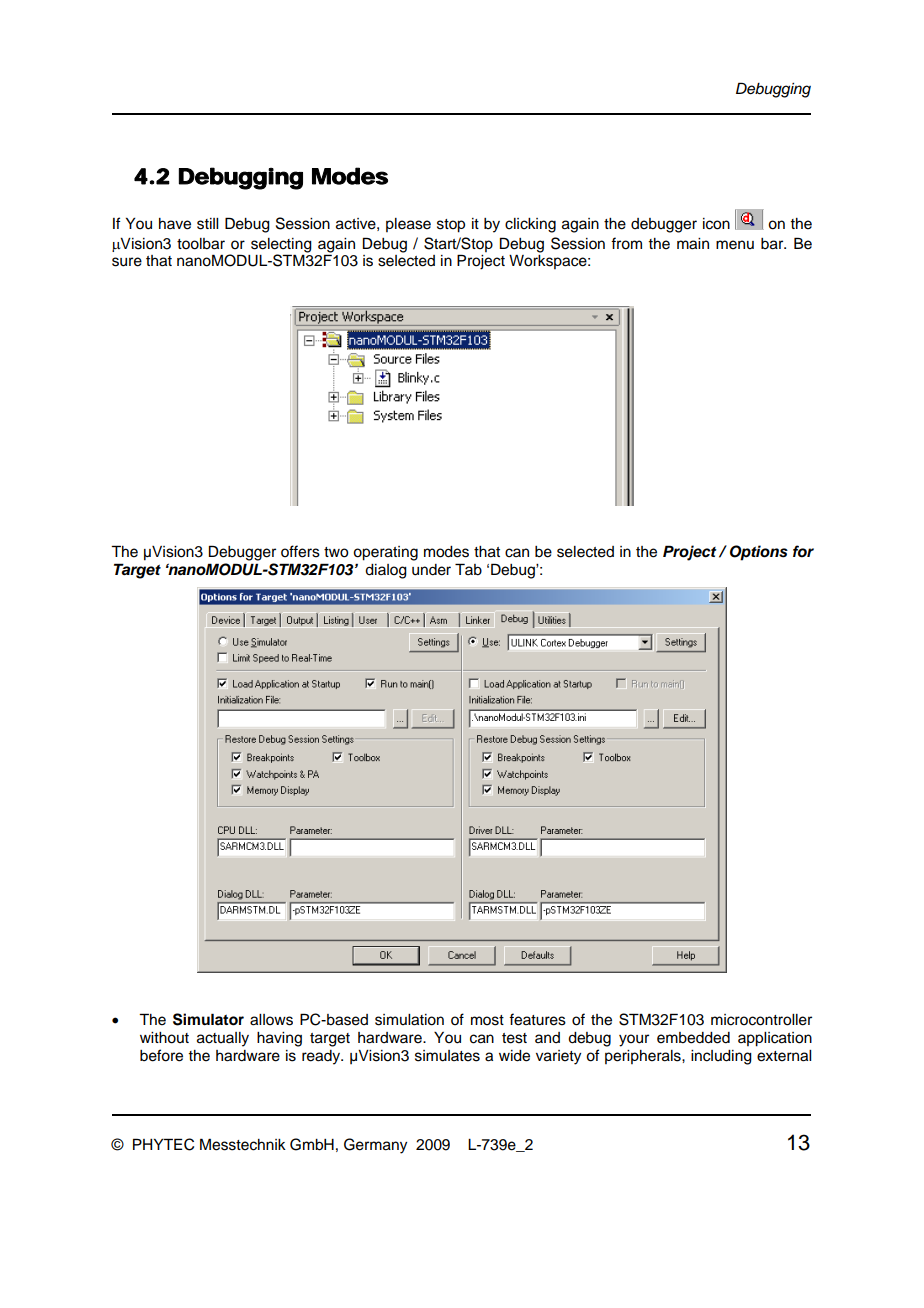  What do you see at coordinates (161, 1055) in the screenshot?
I see `before` at bounding box center [161, 1055].
